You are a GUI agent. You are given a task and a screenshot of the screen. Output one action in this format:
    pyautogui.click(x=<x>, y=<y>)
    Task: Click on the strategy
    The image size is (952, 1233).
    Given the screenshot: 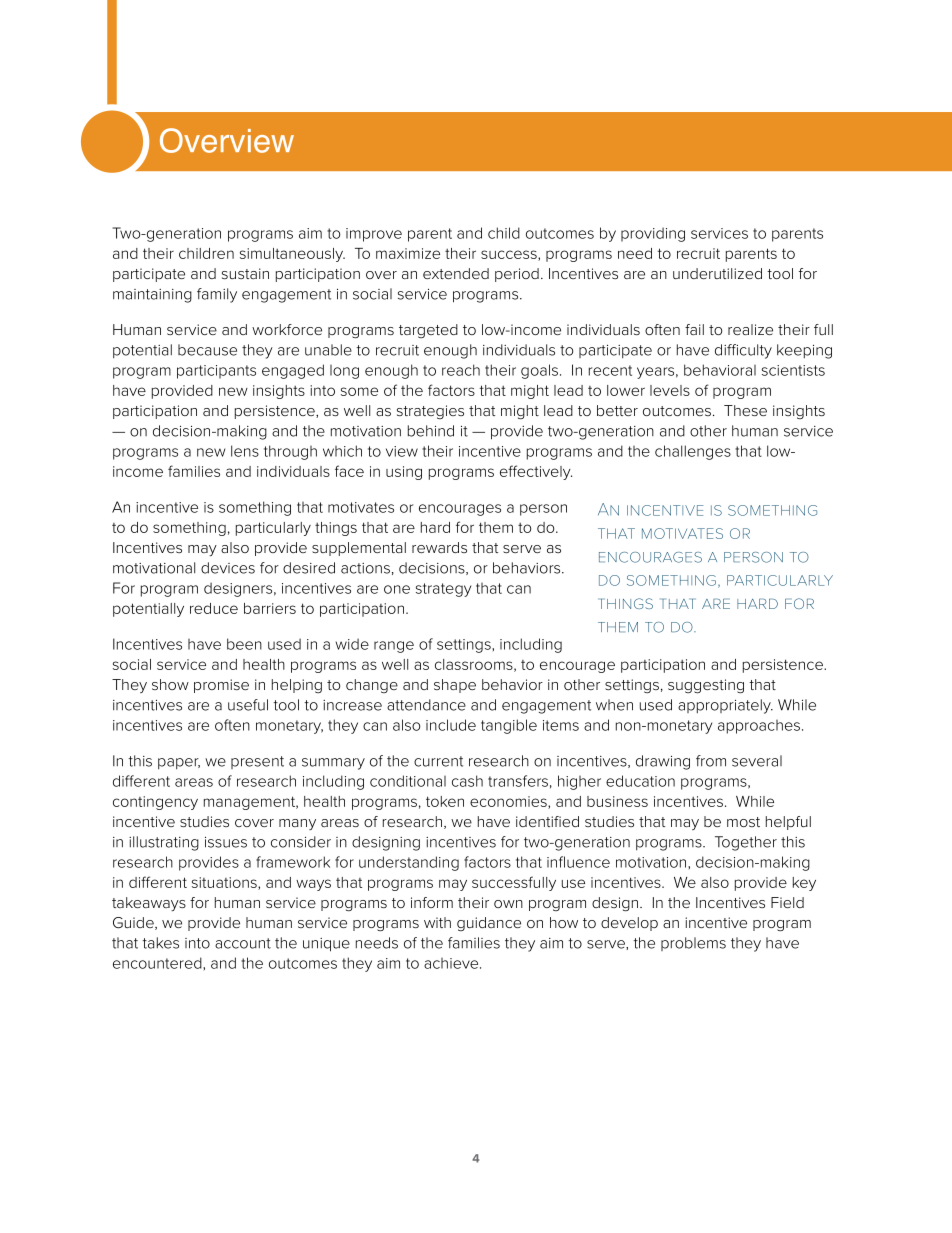 What is the action you would take?
    pyautogui.click(x=443, y=590)
